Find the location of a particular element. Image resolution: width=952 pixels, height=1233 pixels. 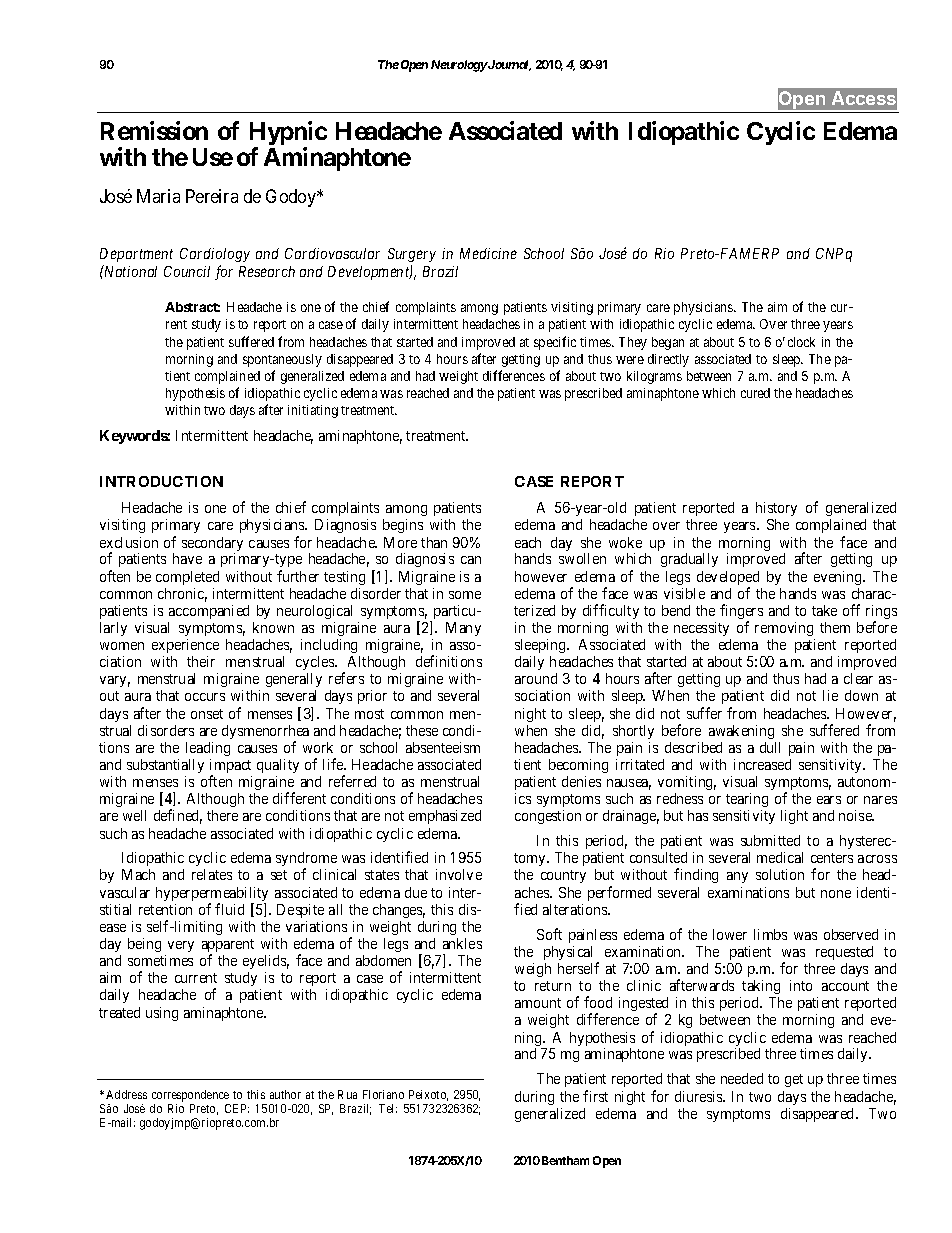

Pereira is located at coordinates (212, 196).
